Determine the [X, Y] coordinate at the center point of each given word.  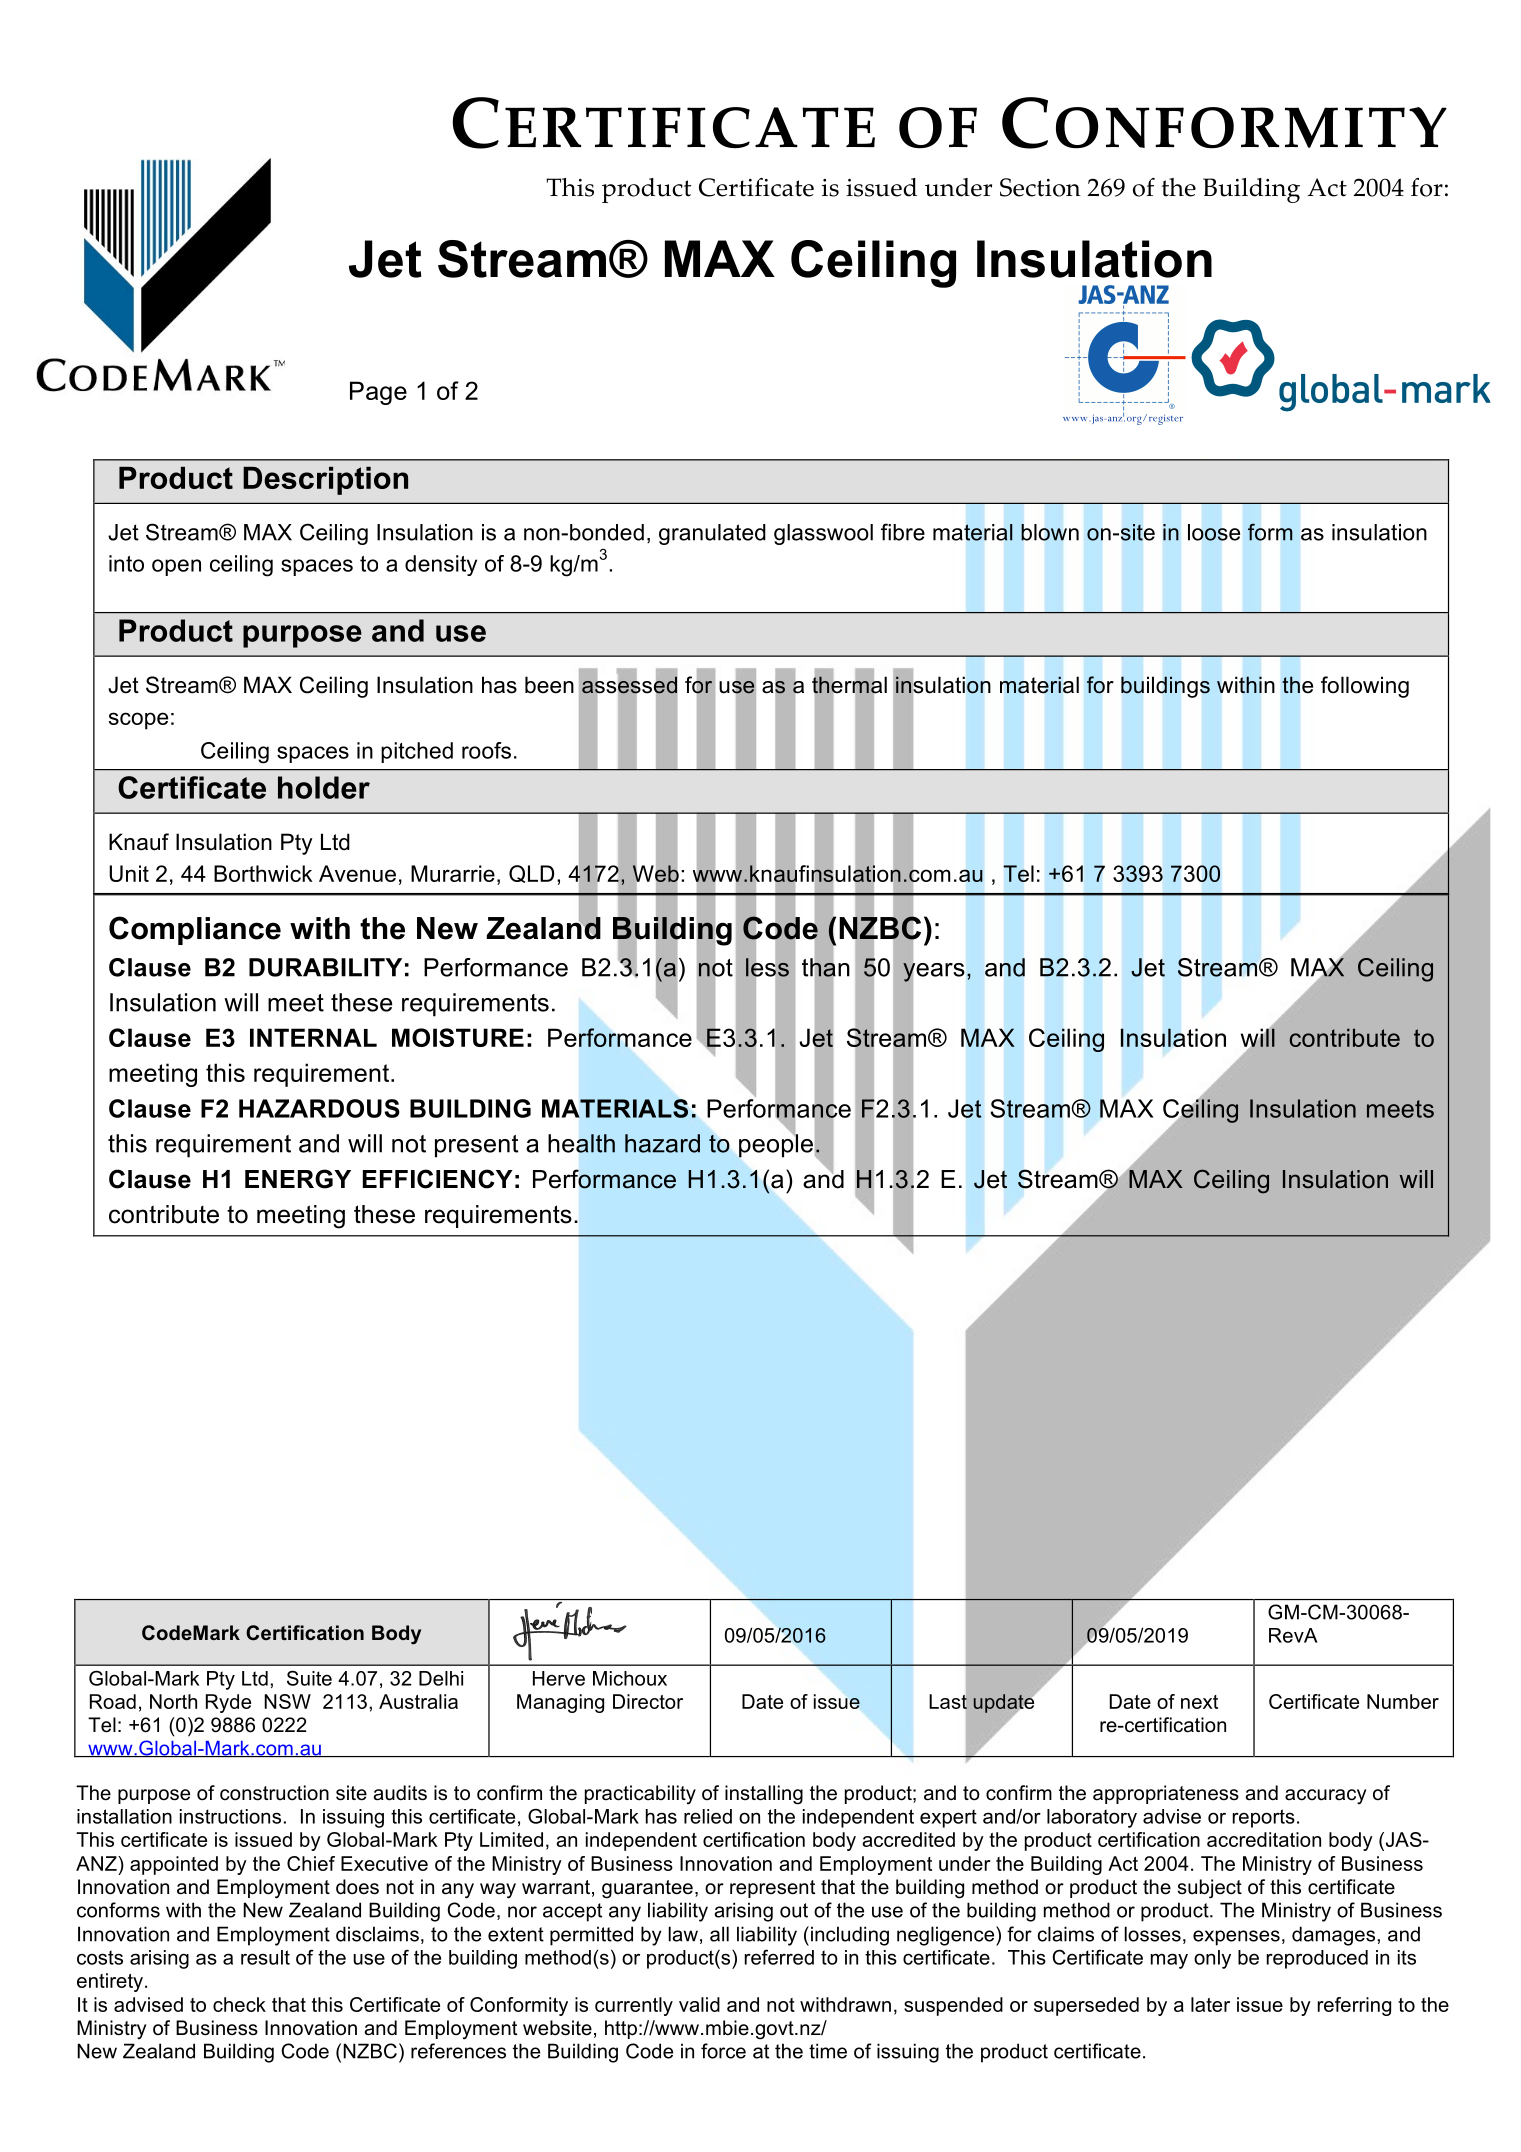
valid [699, 2004]
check [239, 2004]
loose [1214, 532]
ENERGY [298, 1179]
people [776, 1145]
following [1365, 687]
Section [1040, 187]
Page [378, 393]
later [1210, 2004]
